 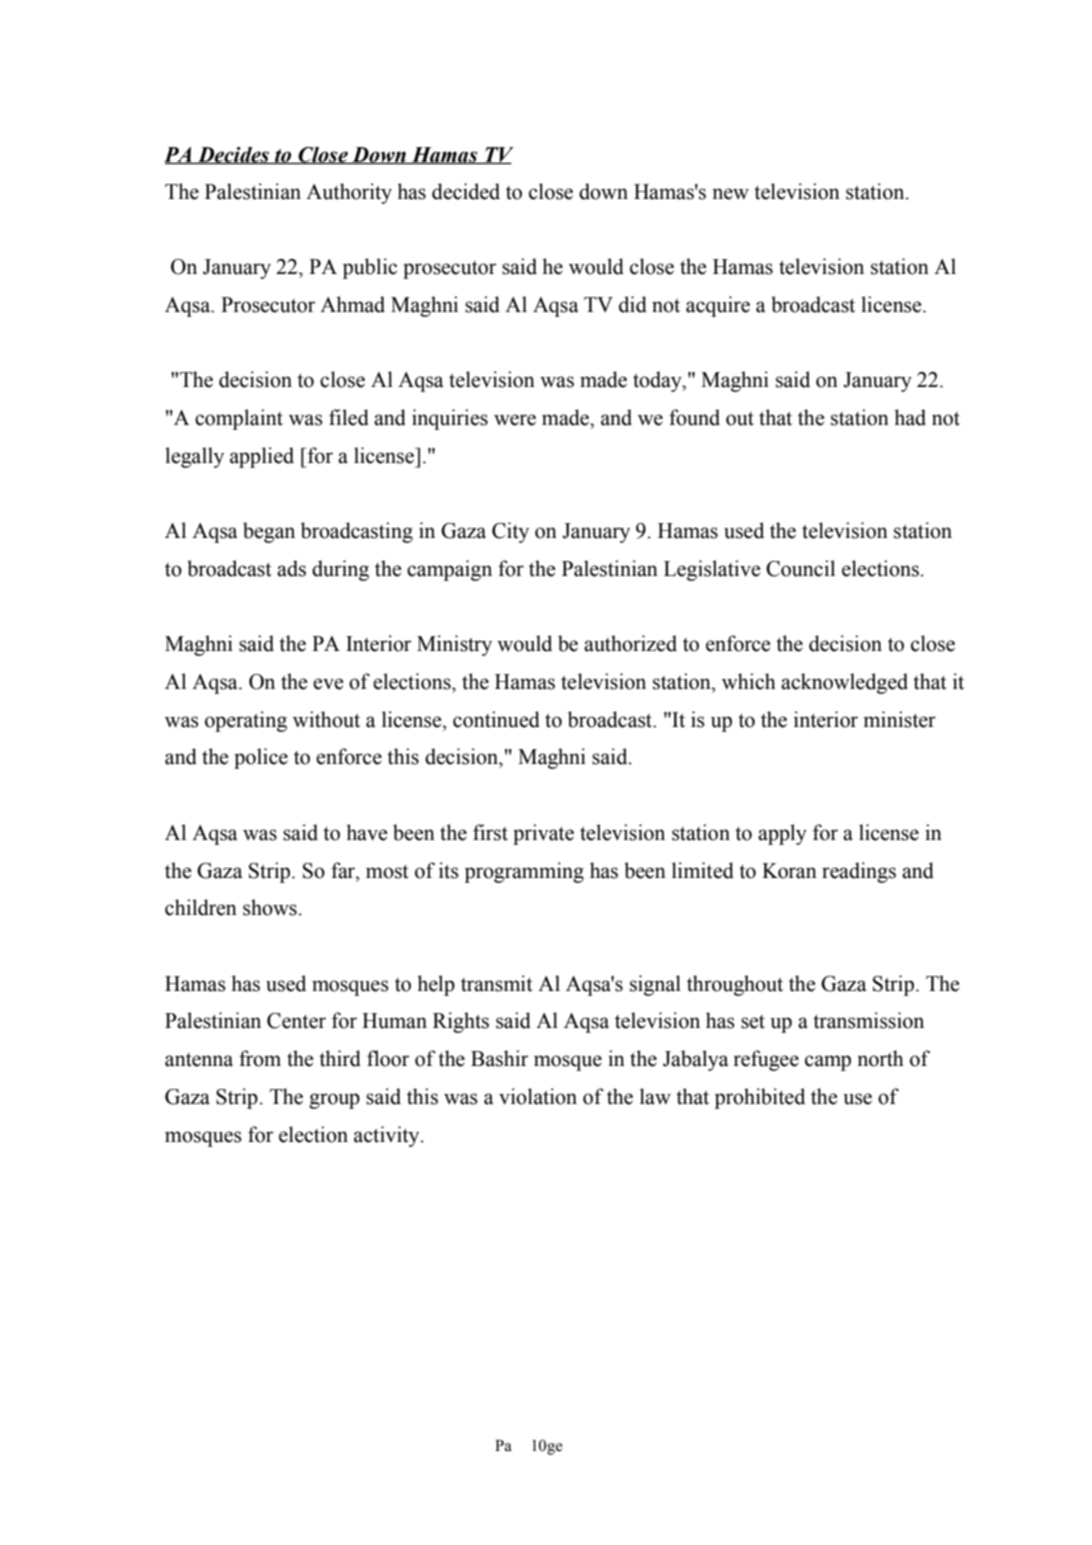 What do you see at coordinates (510, 532) in the screenshot?
I see `City` at bounding box center [510, 532].
